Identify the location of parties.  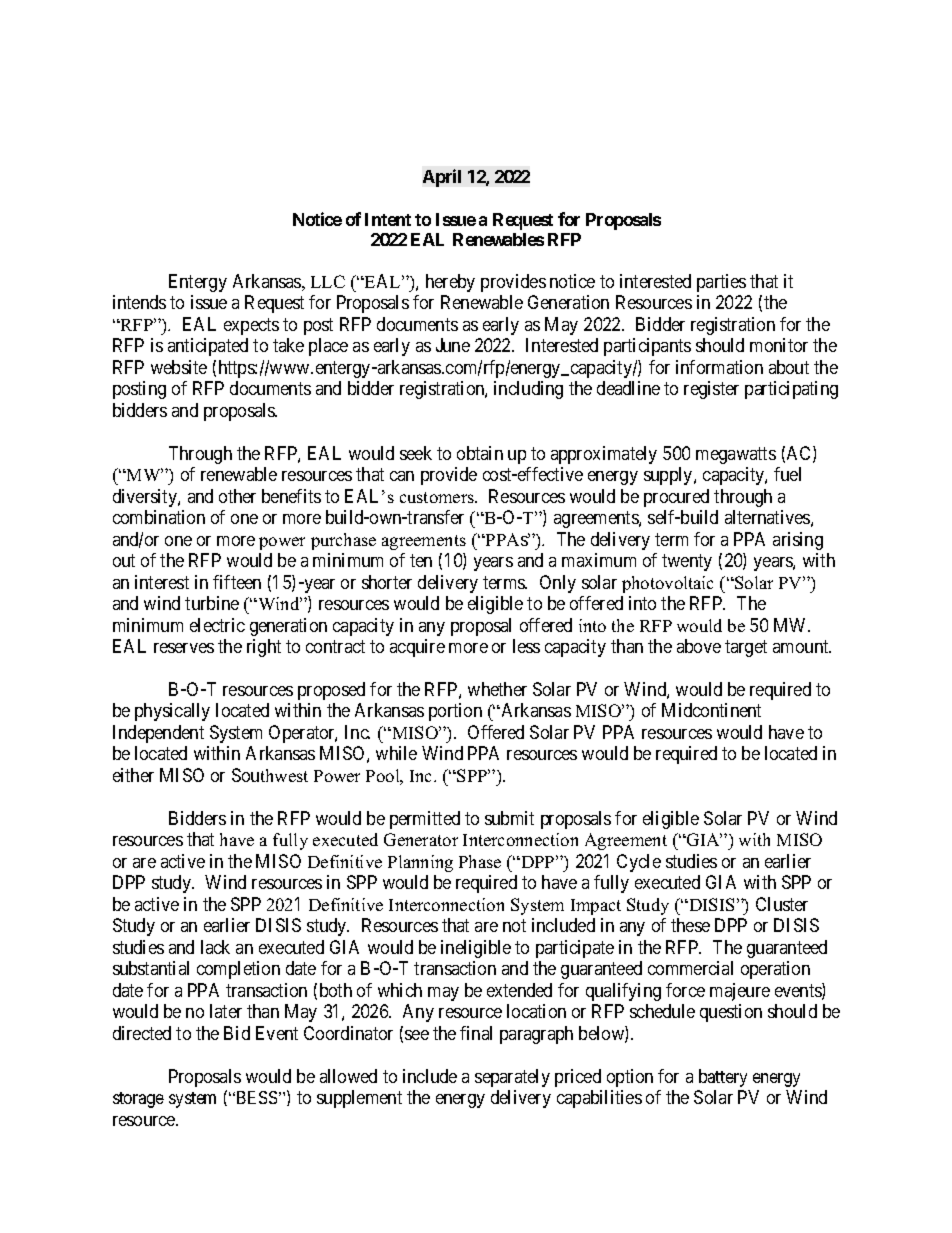
(721, 283).
